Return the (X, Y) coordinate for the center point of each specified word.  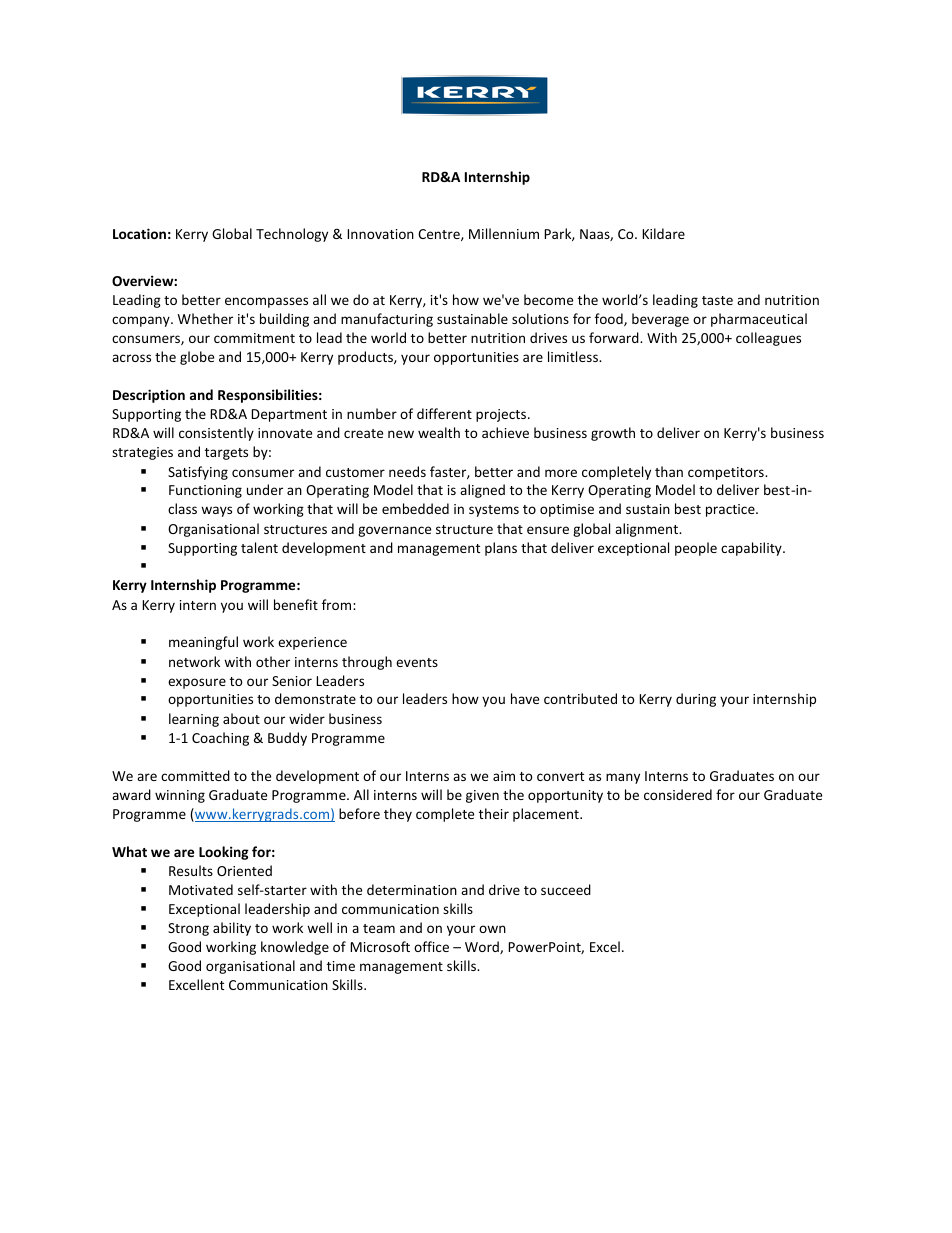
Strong (188, 929)
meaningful (203, 643)
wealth (439, 432)
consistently (216, 434)
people (696, 549)
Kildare (663, 233)
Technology (292, 235)
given (482, 796)
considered (678, 794)
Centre (440, 235)
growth (613, 434)
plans (501, 549)
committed (195, 775)
